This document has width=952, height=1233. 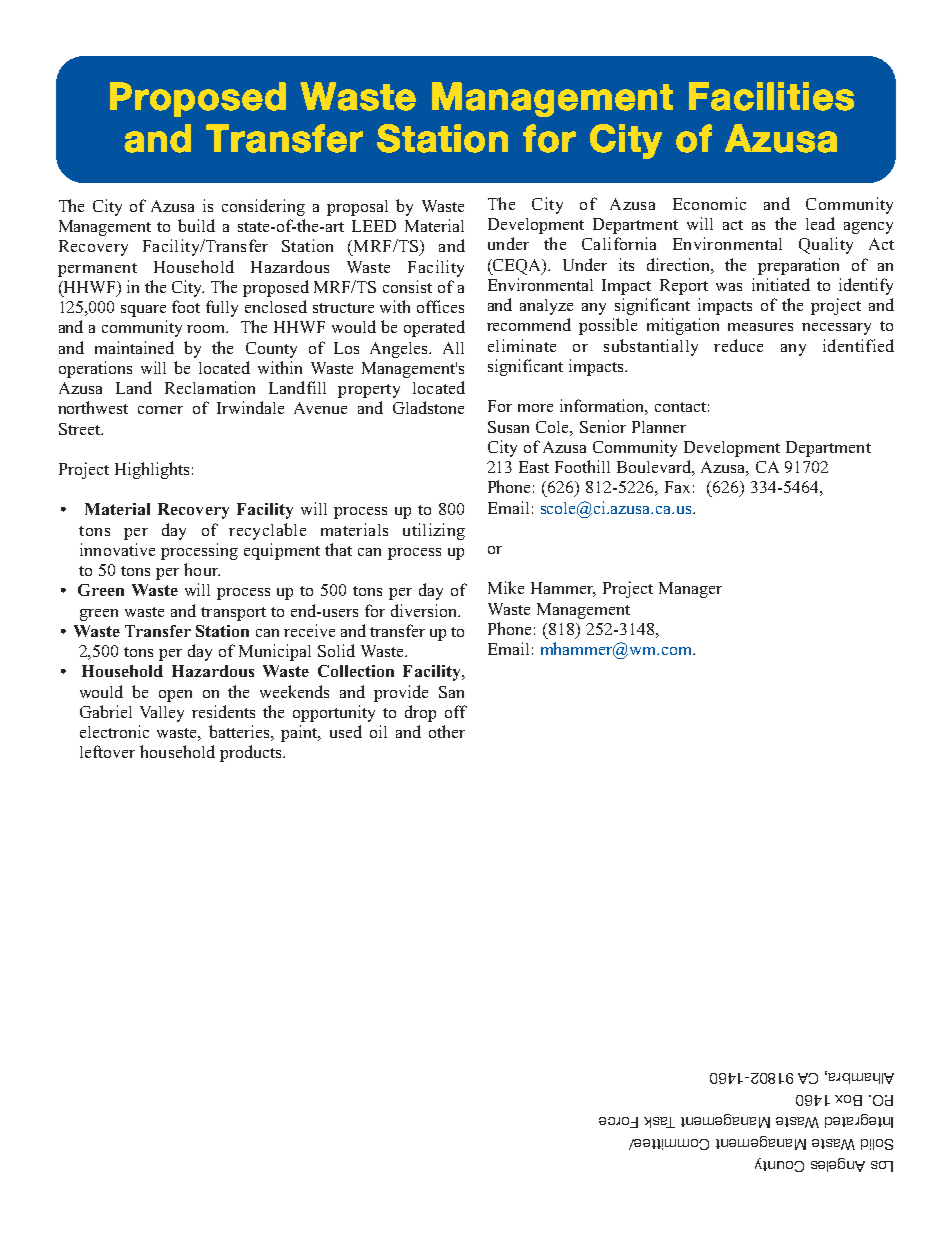 What do you see at coordinates (357, 208) in the document?
I see `proposal` at bounding box center [357, 208].
